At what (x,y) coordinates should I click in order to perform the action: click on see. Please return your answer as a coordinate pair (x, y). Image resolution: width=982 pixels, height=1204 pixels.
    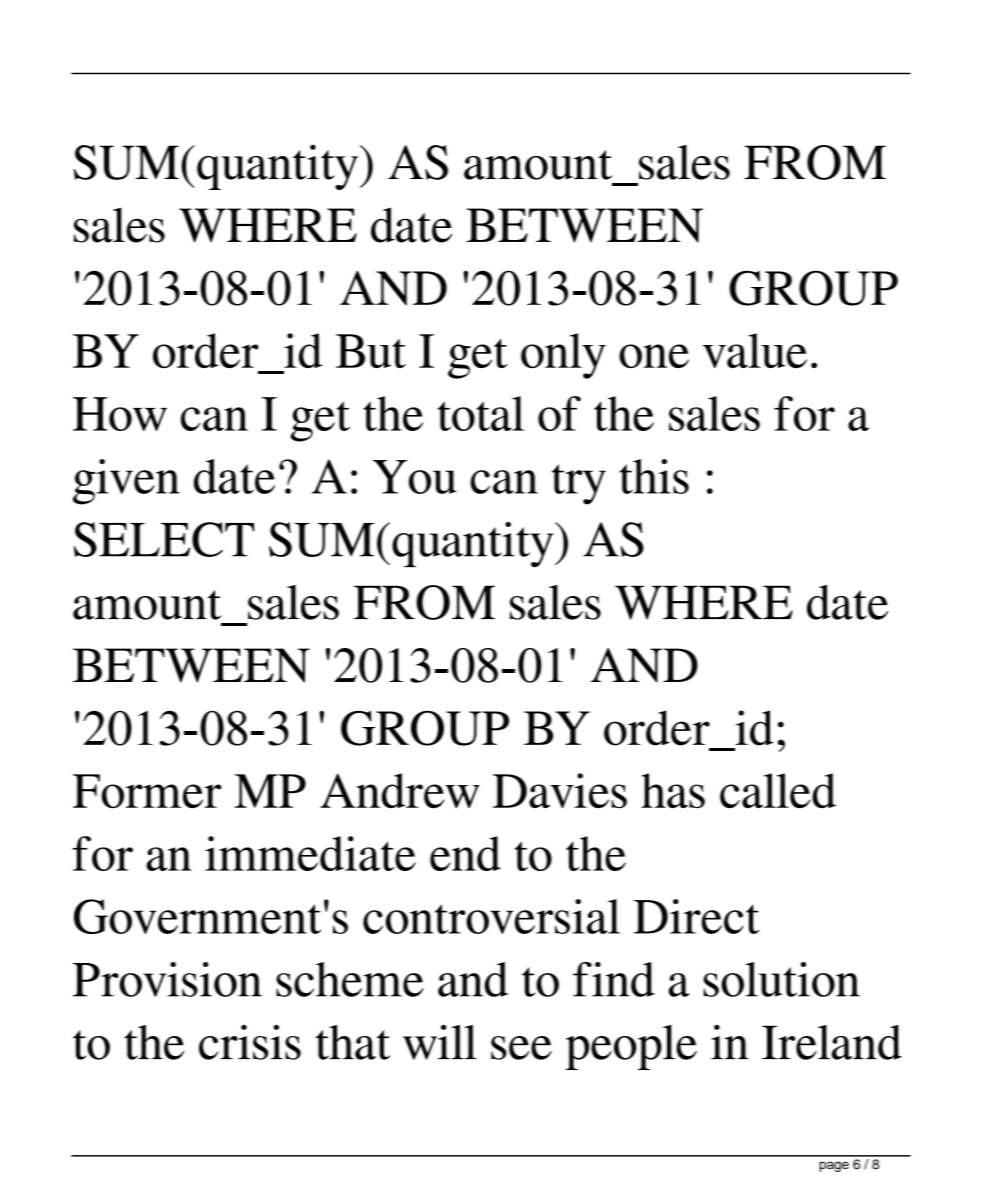
    Looking at the image, I should click on (521, 1048).
